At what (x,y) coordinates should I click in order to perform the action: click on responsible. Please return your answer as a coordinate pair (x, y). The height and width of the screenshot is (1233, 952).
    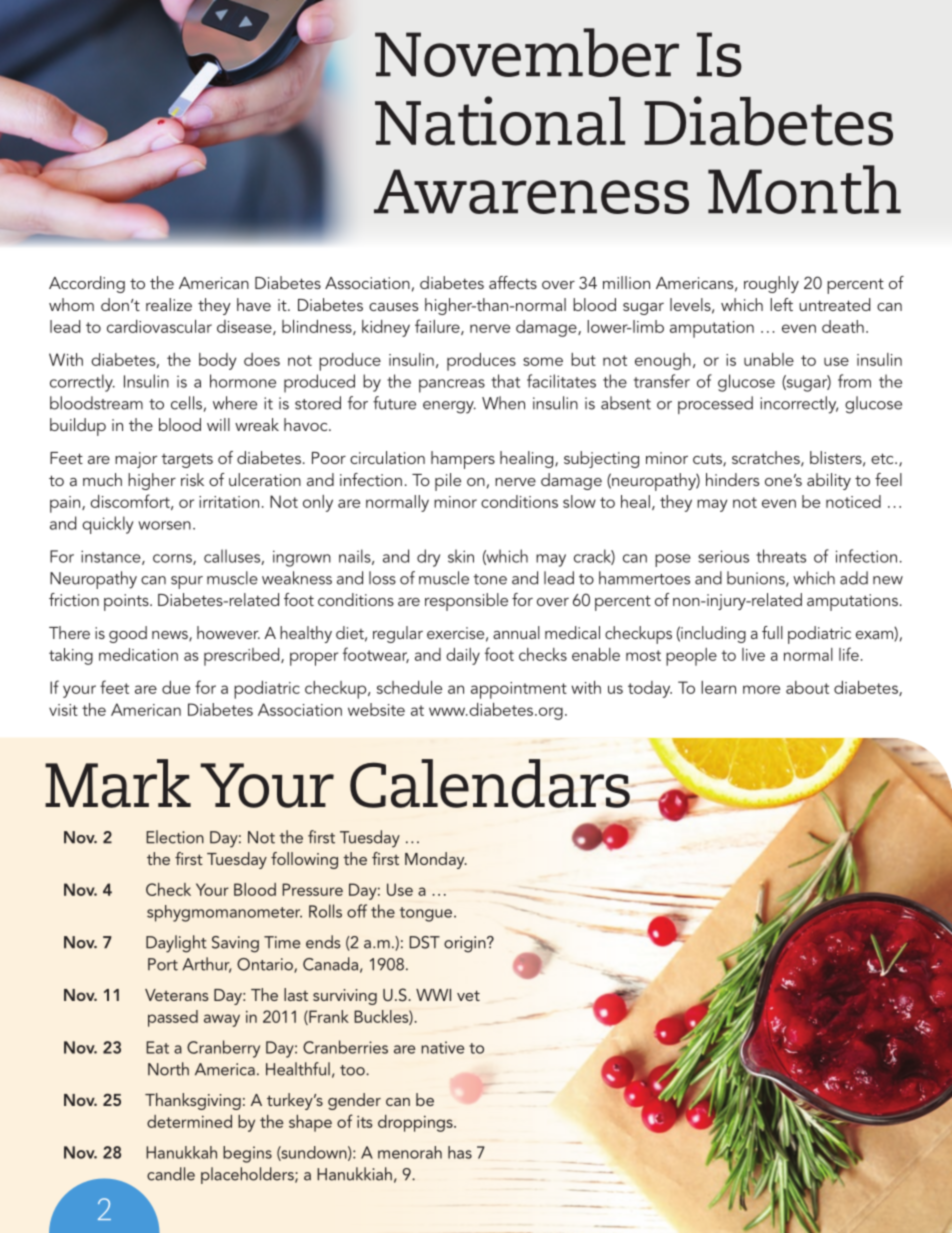
    Looking at the image, I should click on (466, 602).
